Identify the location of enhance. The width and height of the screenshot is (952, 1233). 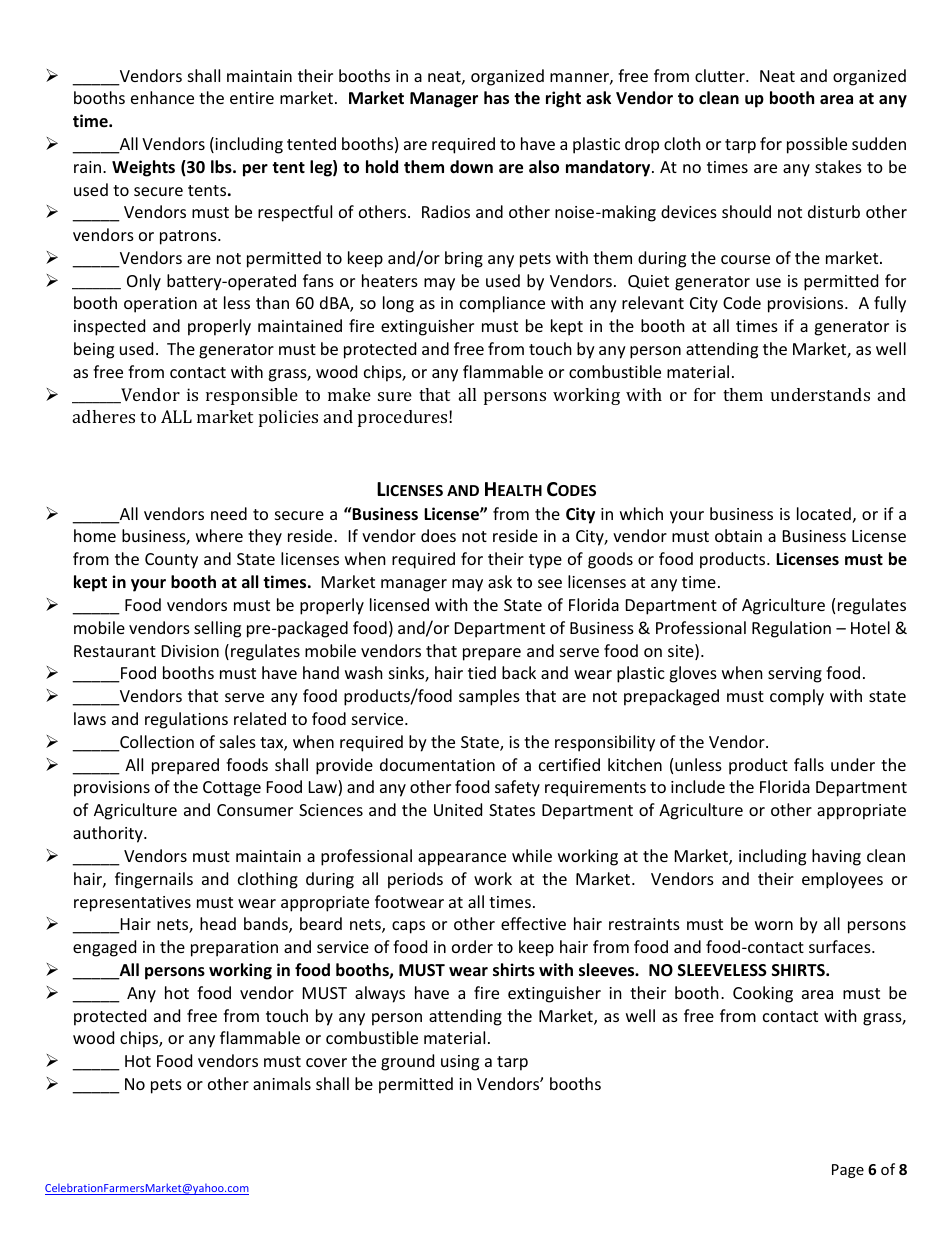
(162, 97).
